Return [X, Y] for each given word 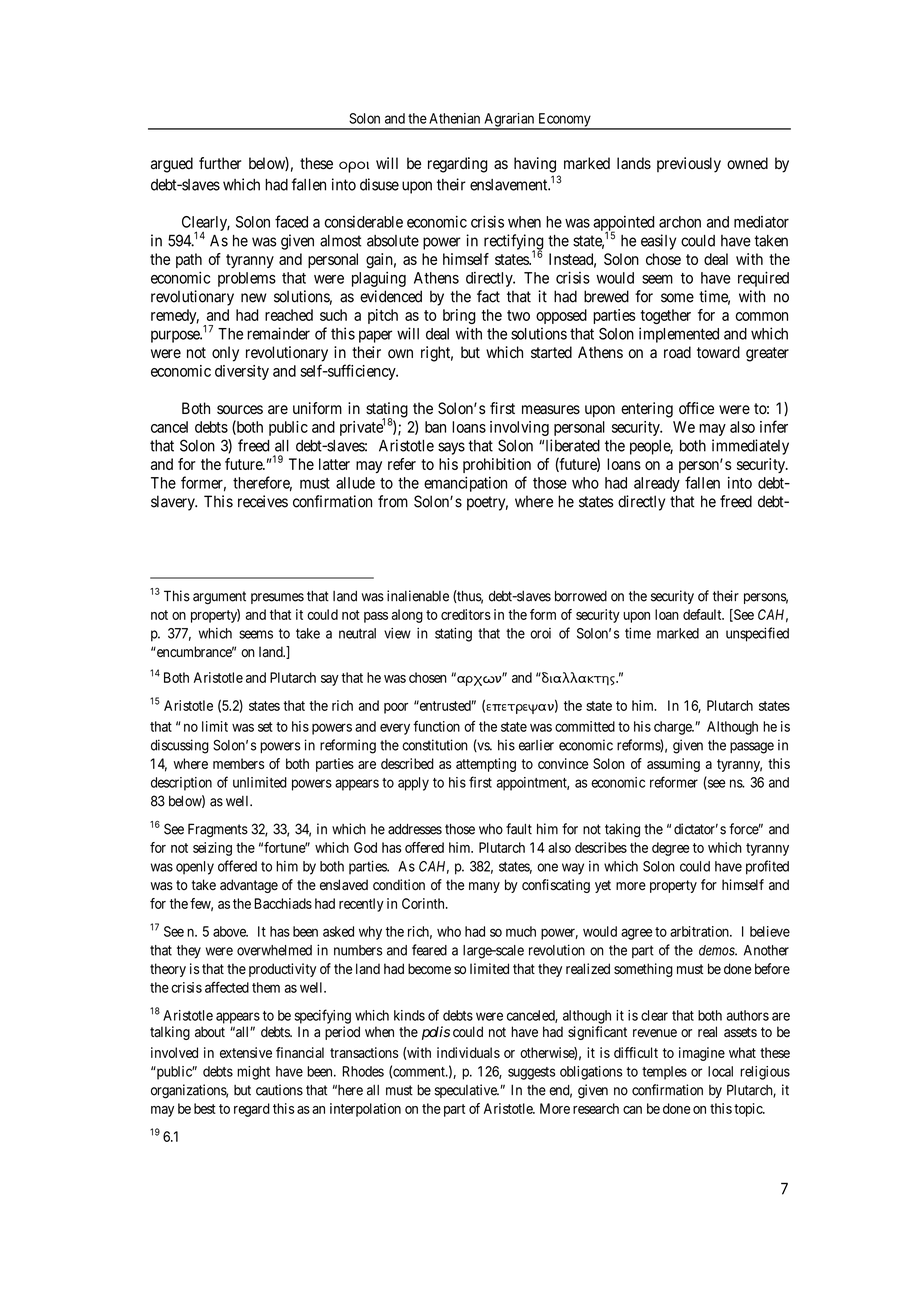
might [253, 1073]
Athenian [454, 118]
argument [219, 598]
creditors [466, 614]
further [220, 163]
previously [689, 165]
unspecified [757, 634]
